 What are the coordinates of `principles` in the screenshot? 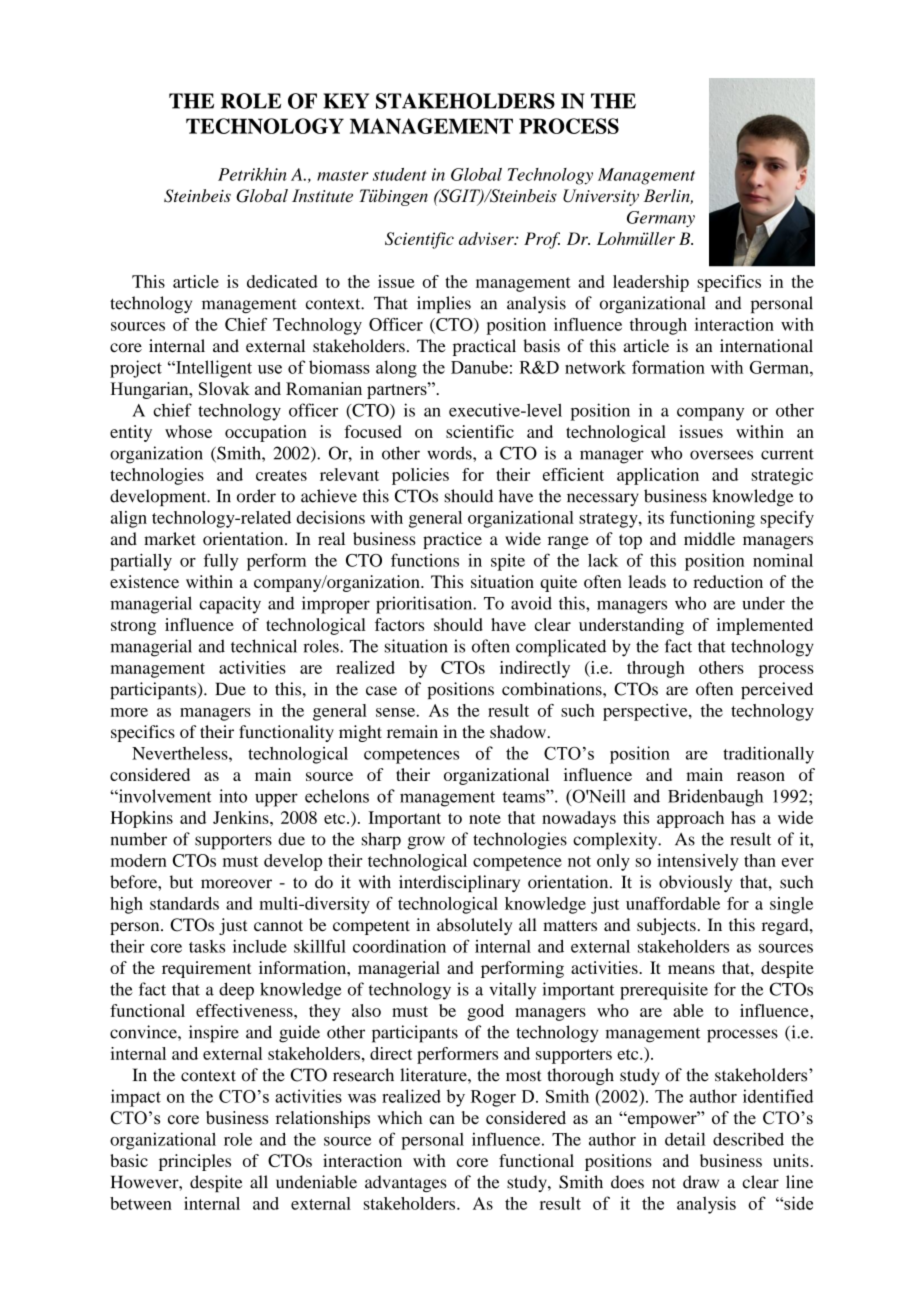 It's located at (195, 1162).
